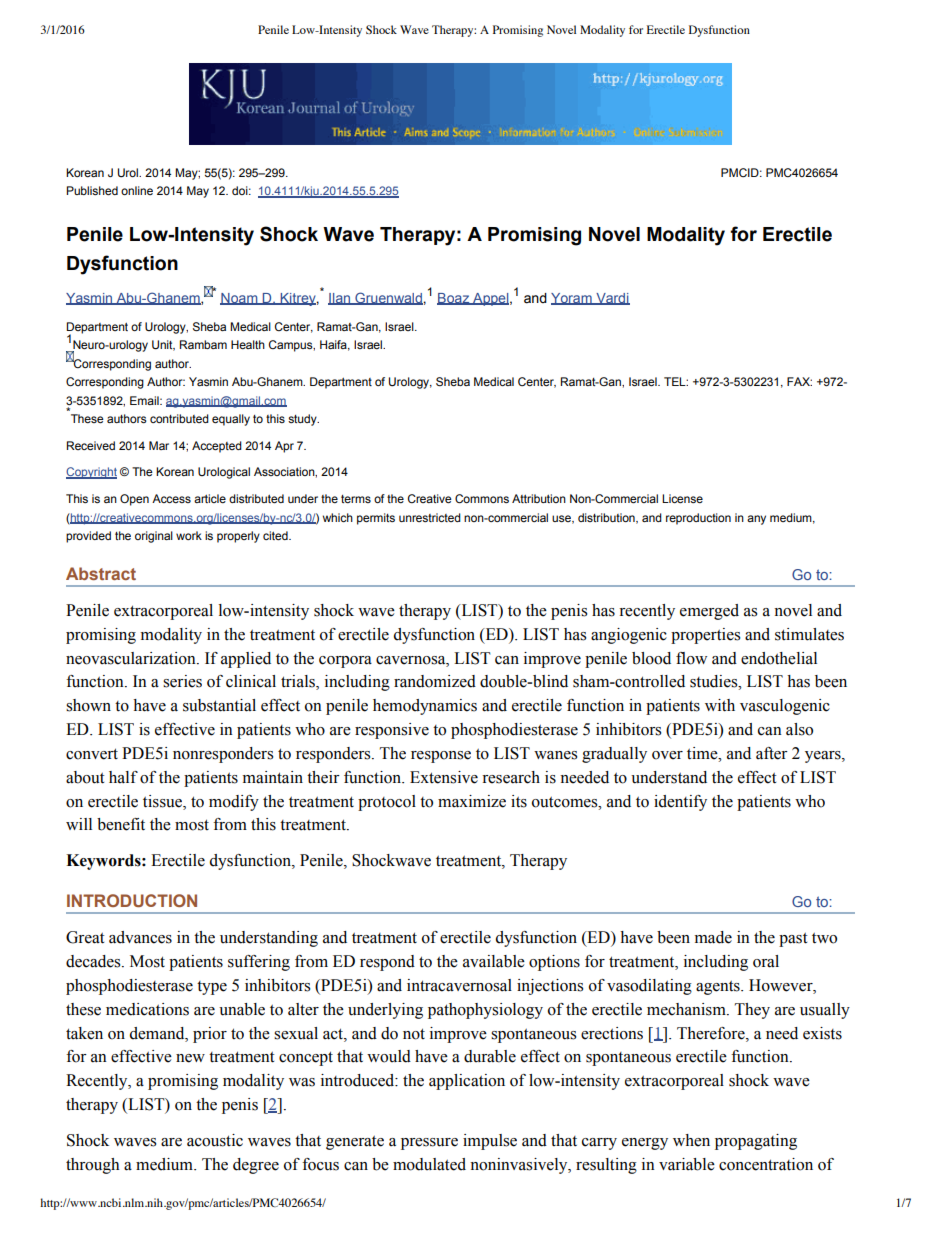  Describe the element at coordinates (756, 1142) in the screenshot. I see `propagating` at that location.
